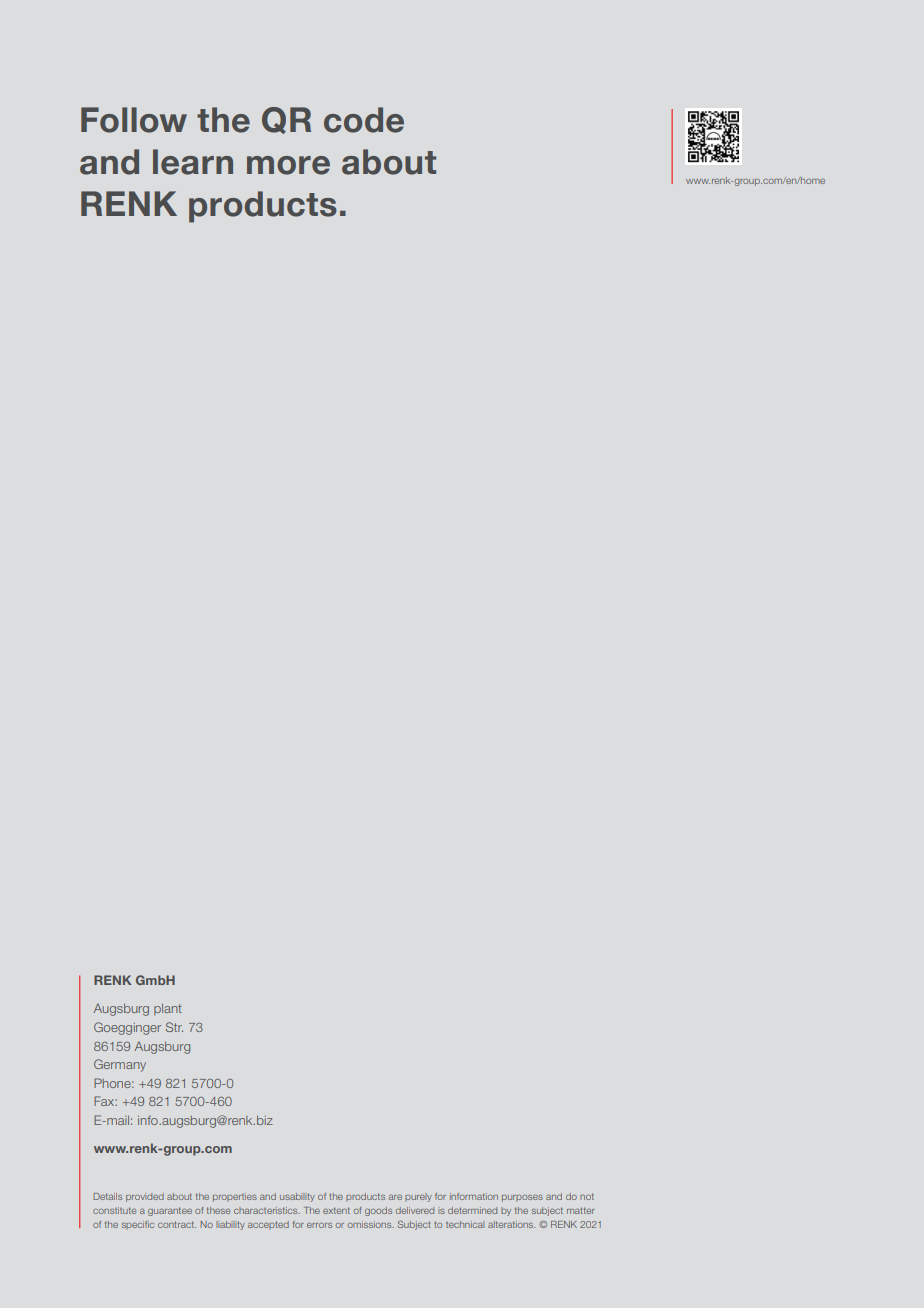  I want to click on code, so click(364, 120).
